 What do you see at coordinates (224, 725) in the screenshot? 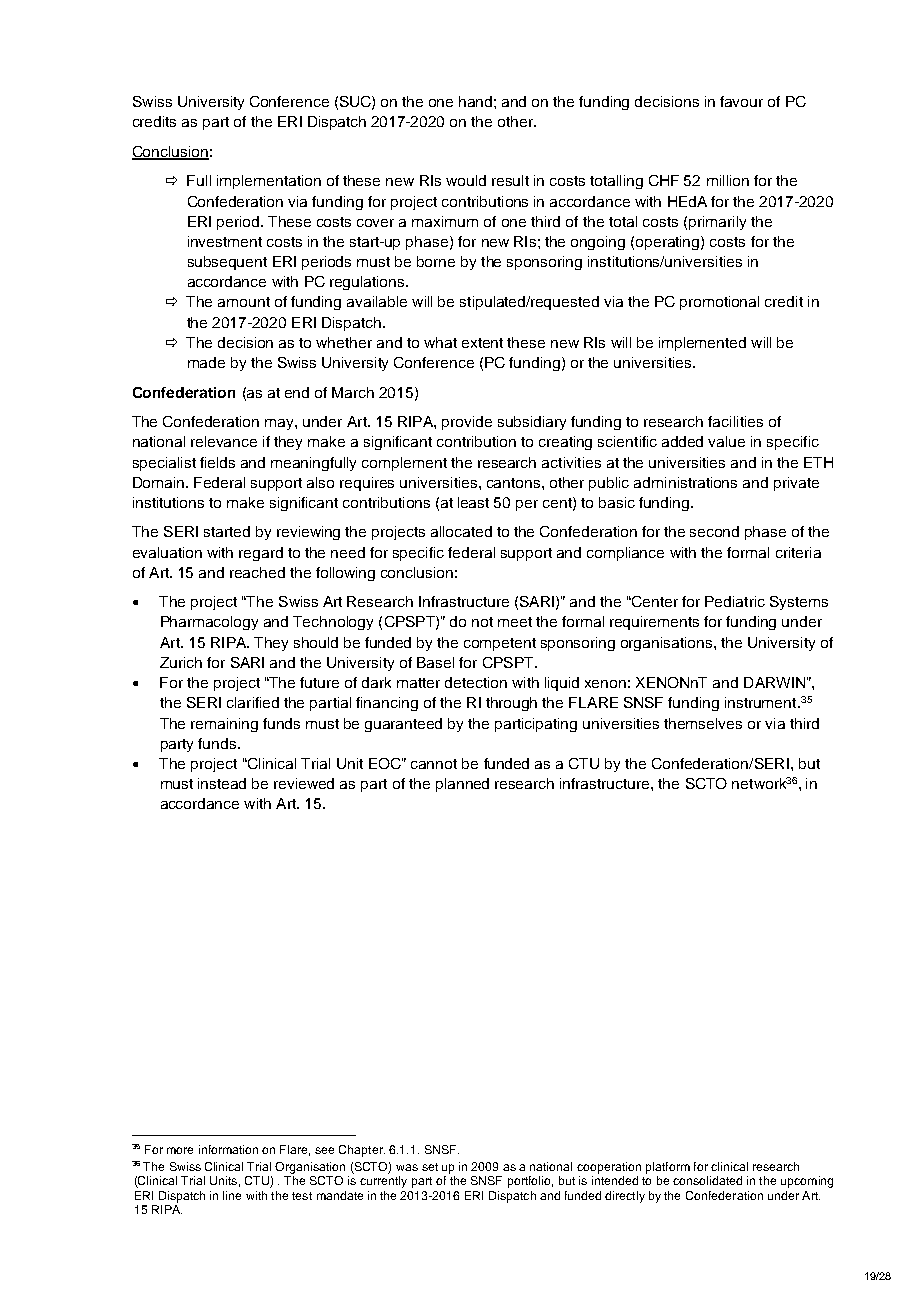
I see `remaining` at bounding box center [224, 725].
